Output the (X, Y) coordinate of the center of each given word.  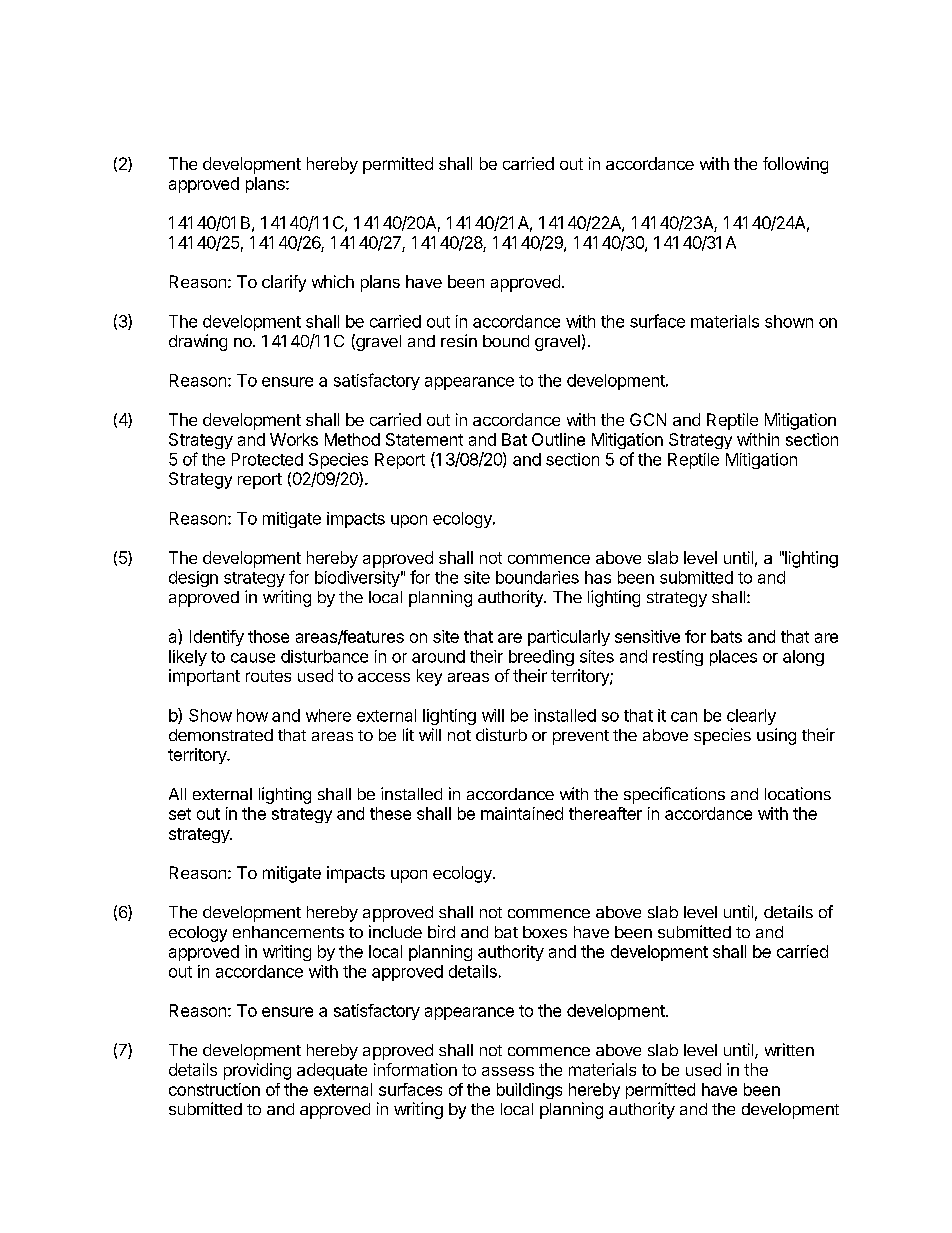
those (268, 636)
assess (508, 1071)
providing (257, 1071)
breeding (541, 658)
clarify (284, 283)
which (333, 281)
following (795, 165)
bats (726, 636)
